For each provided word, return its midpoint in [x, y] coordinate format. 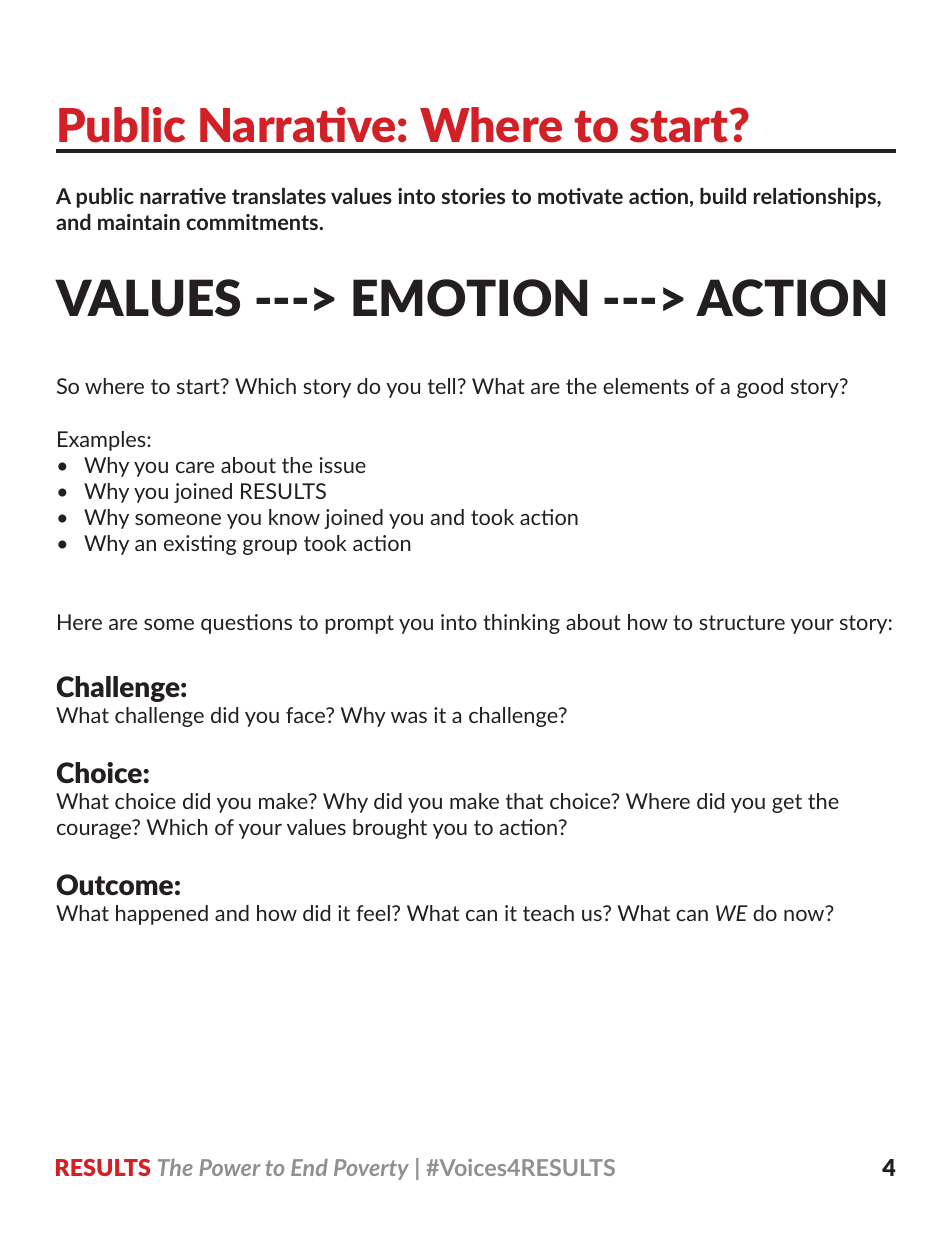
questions [246, 624]
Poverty [371, 1169]
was [409, 717]
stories [473, 196]
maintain [139, 222]
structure [742, 622]
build [723, 196]
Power [230, 1167]
